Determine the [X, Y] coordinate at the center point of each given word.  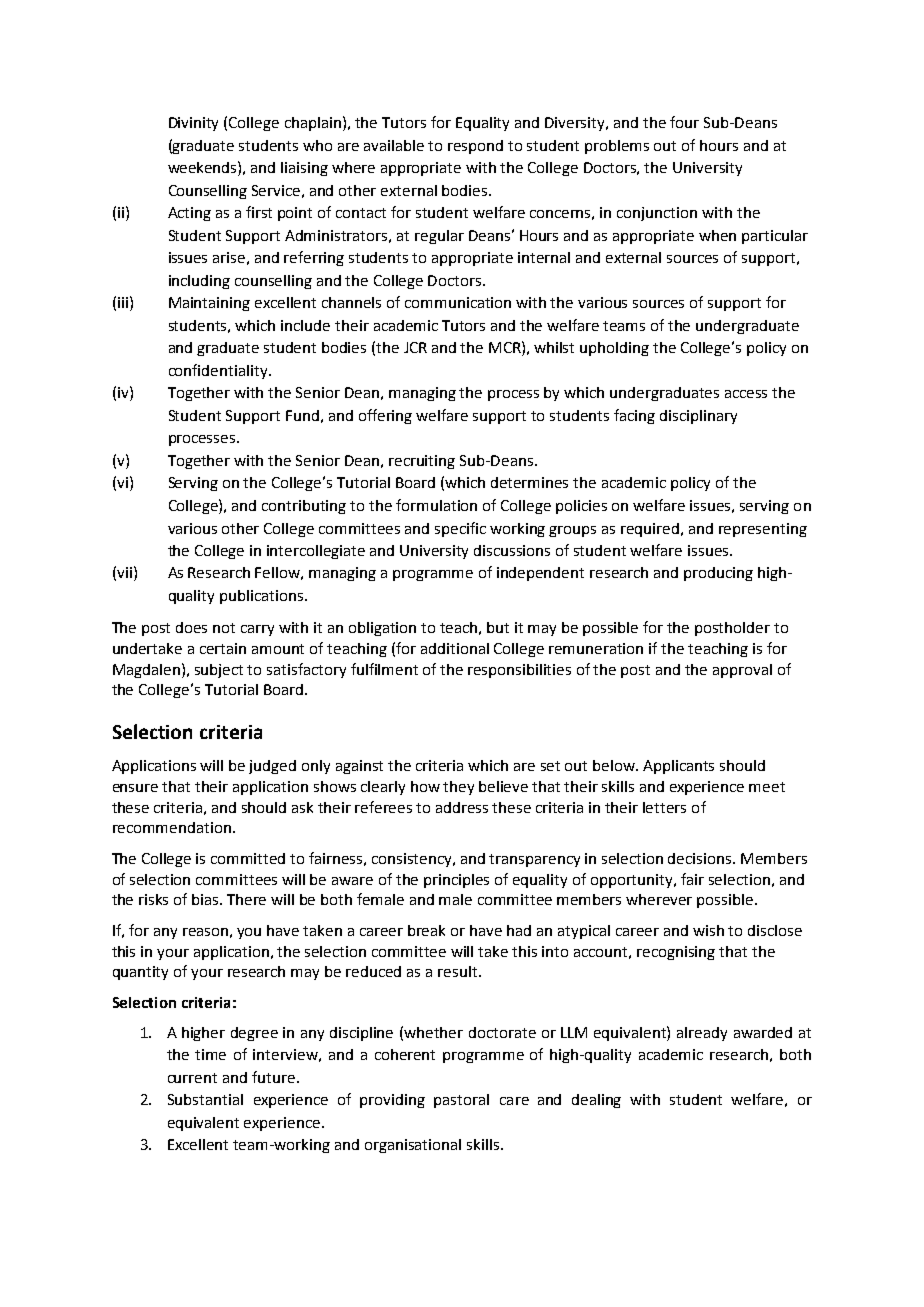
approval [742, 671]
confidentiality [219, 371]
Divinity [193, 124]
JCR [415, 347]
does [191, 627]
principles [456, 881]
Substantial [205, 1099]
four [684, 122]
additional [455, 648]
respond [475, 147]
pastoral [461, 1101]
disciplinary [698, 417]
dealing [596, 1101]
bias [206, 899]
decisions [701, 858]
